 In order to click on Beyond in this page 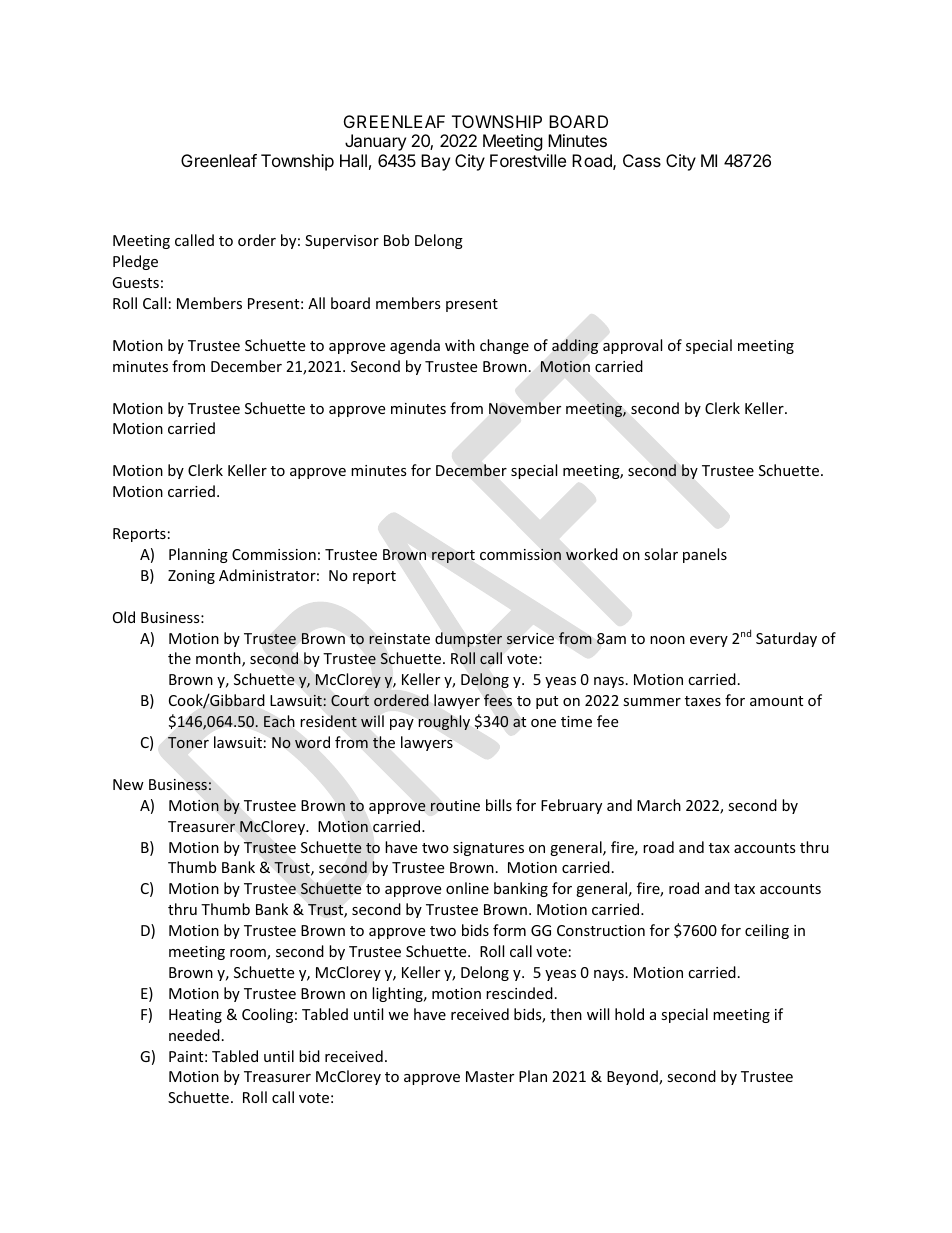, I will do `click(633, 1077)`.
